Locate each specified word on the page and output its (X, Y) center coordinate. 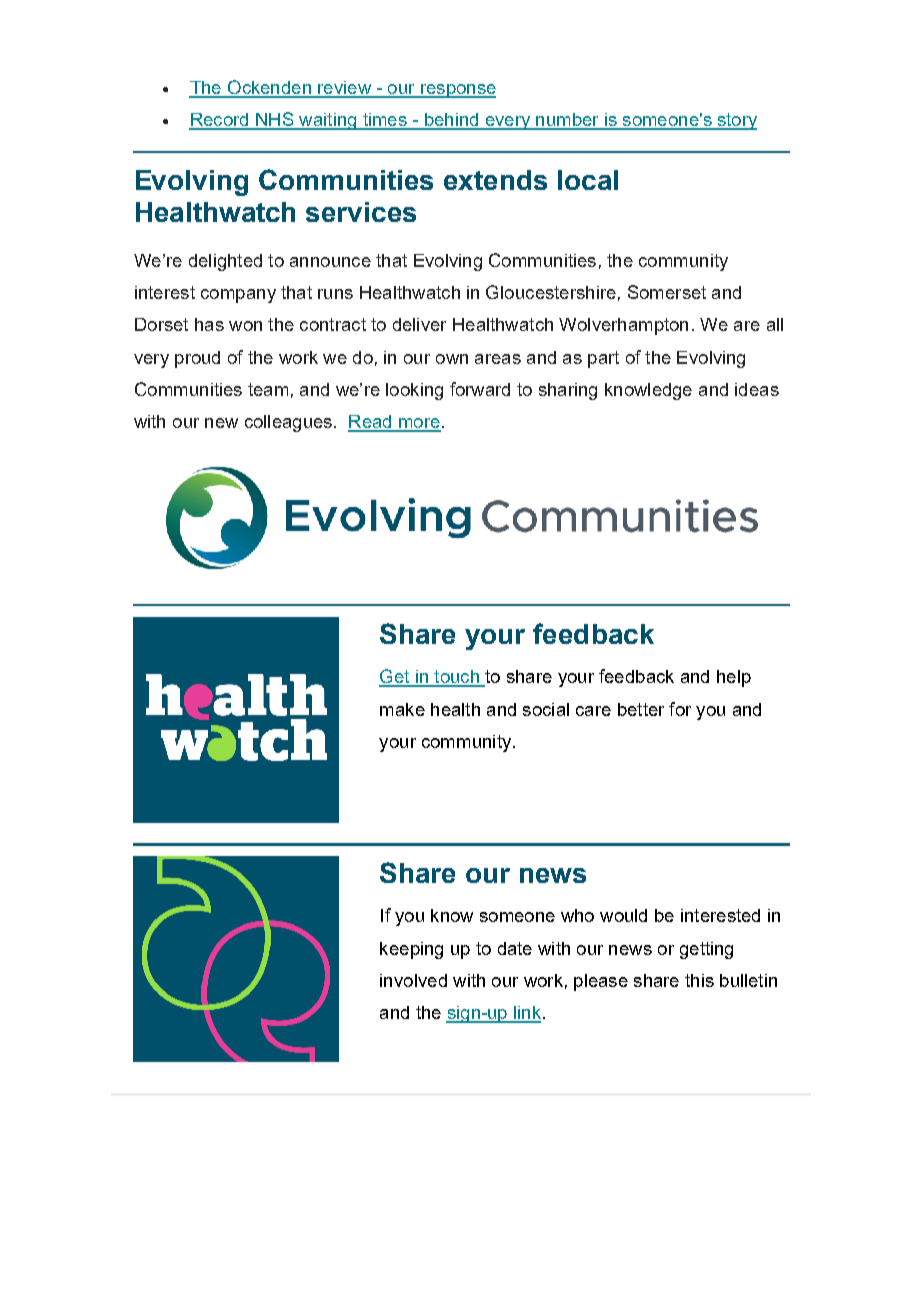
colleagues (288, 423)
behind (451, 121)
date (515, 948)
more (419, 424)
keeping (411, 950)
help (734, 678)
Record (220, 121)
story (736, 121)
